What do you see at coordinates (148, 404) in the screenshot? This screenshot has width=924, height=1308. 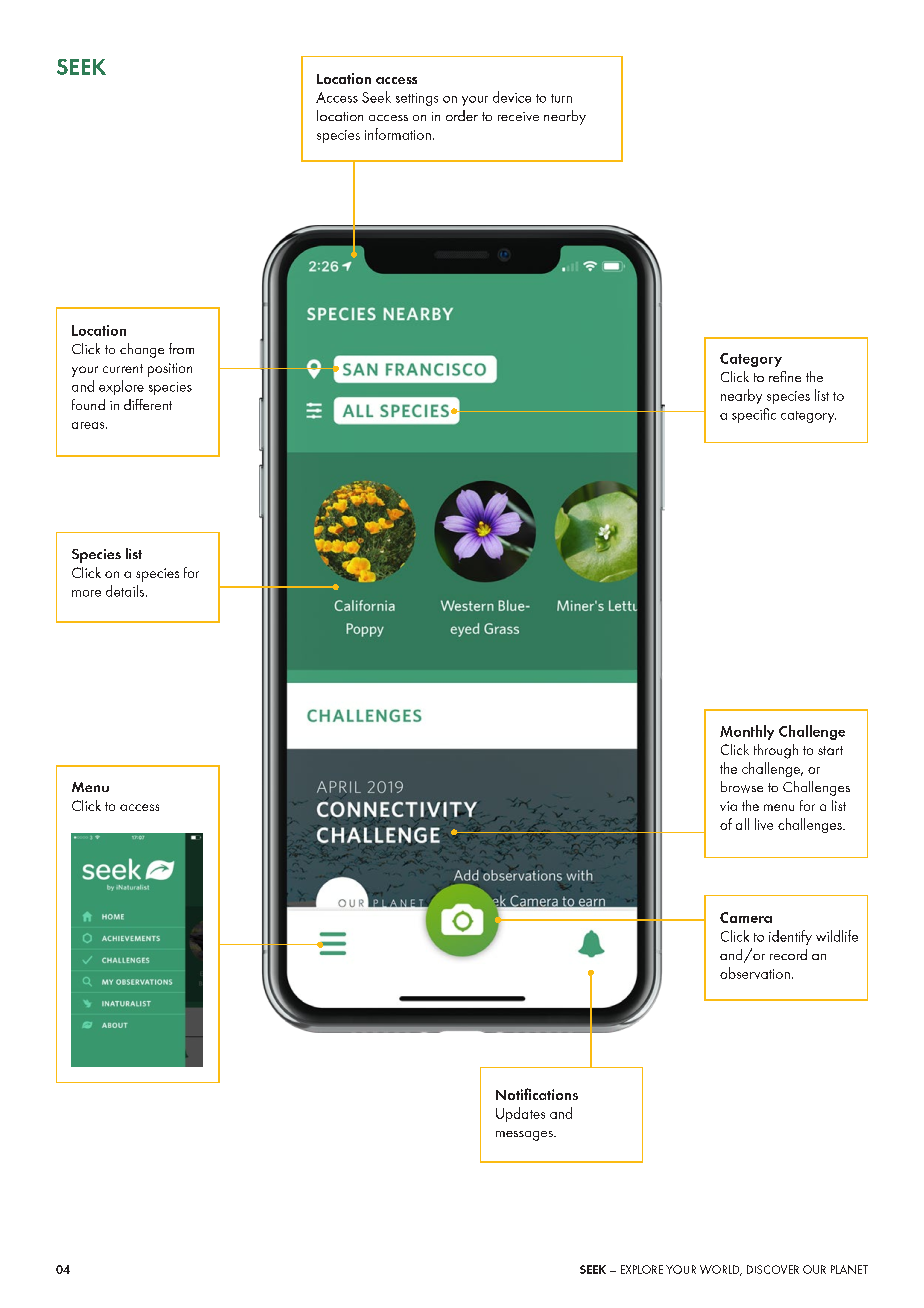 I see `different` at bounding box center [148, 404].
